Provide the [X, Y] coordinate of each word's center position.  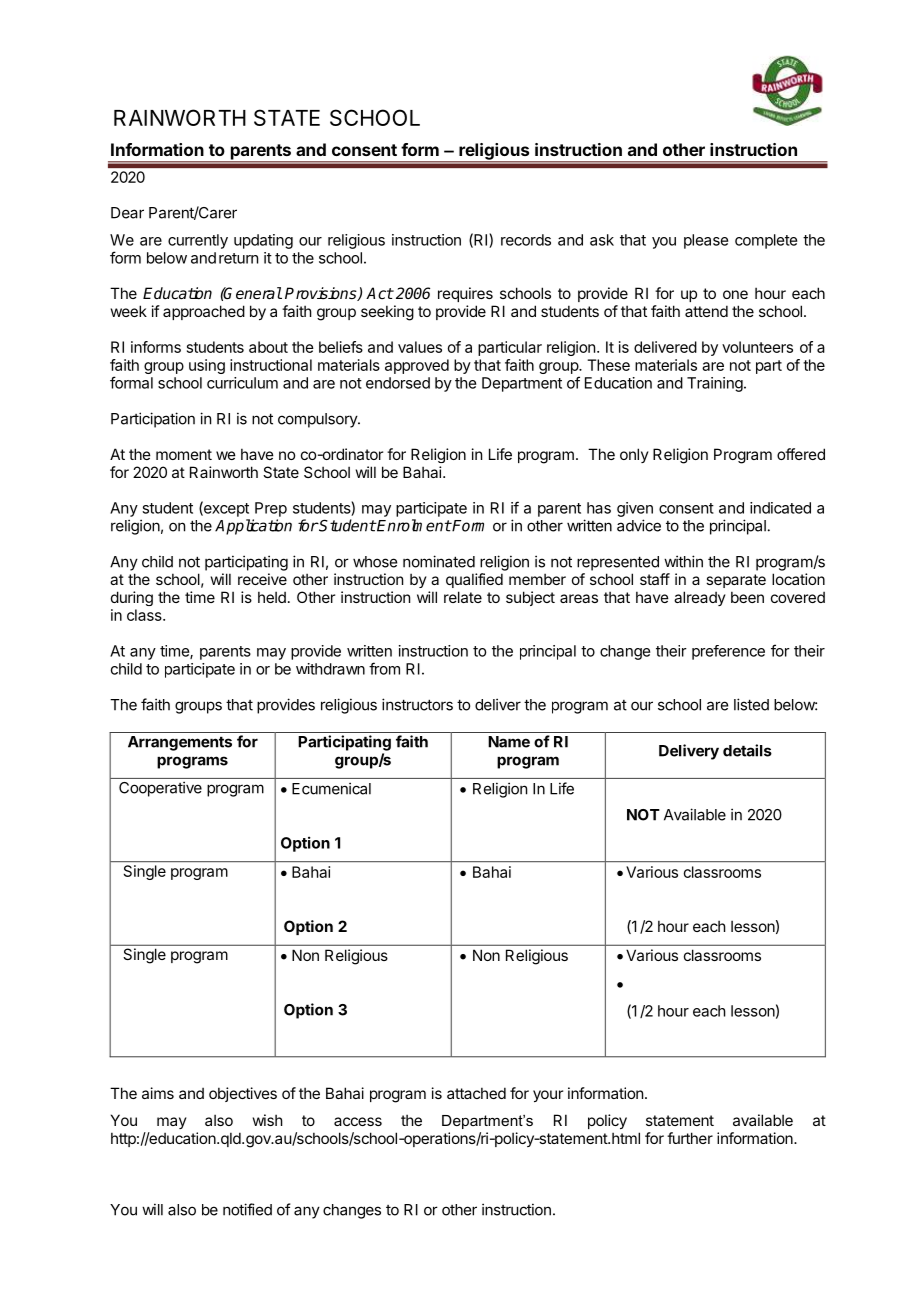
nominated [439, 561]
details [747, 750]
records [526, 240]
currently [198, 241]
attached [476, 1093]
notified [247, 1209]
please [706, 241]
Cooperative [160, 789]
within [683, 561]
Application [253, 527]
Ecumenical [331, 788]
